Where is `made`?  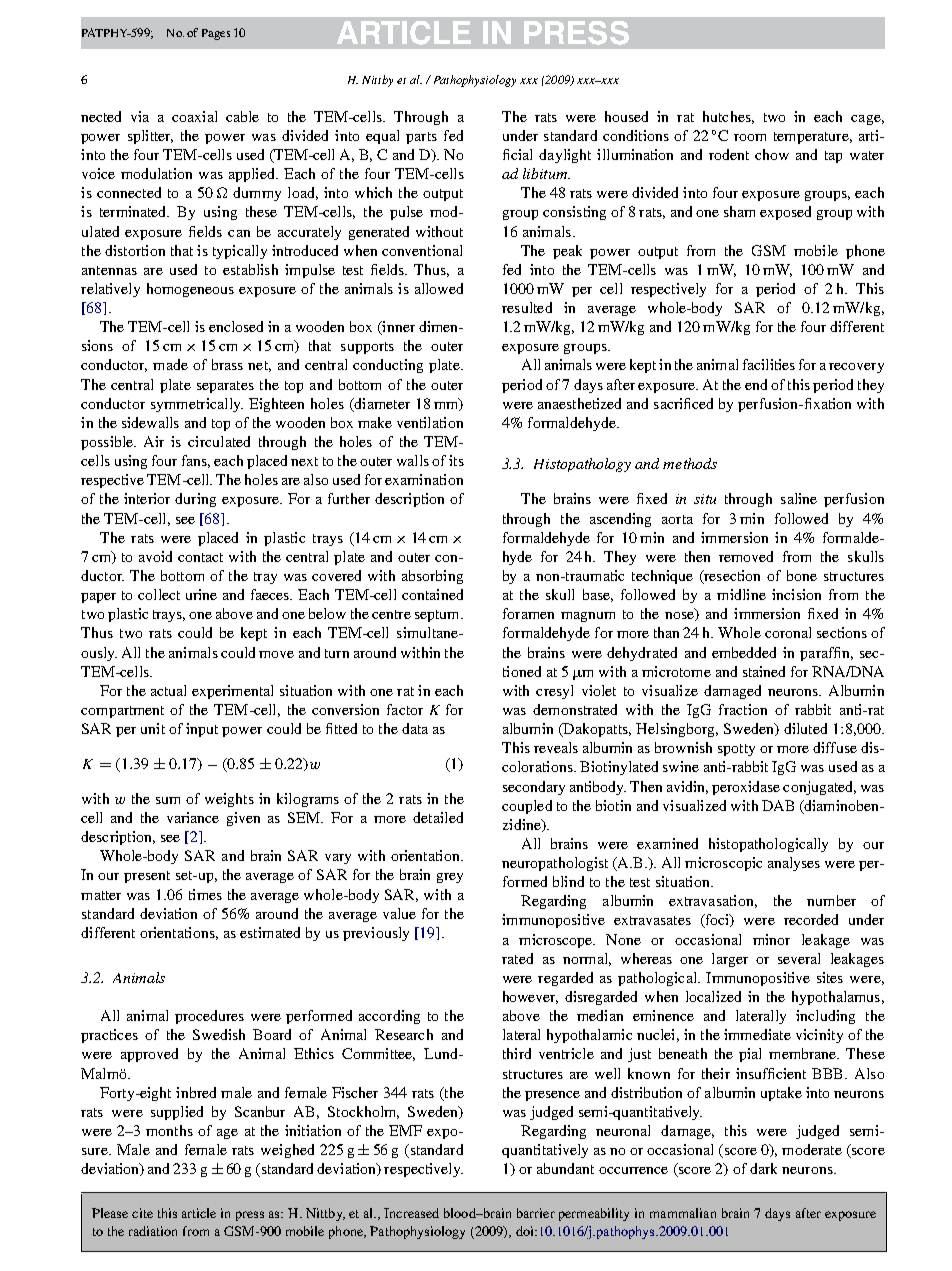 made is located at coordinates (170, 364).
